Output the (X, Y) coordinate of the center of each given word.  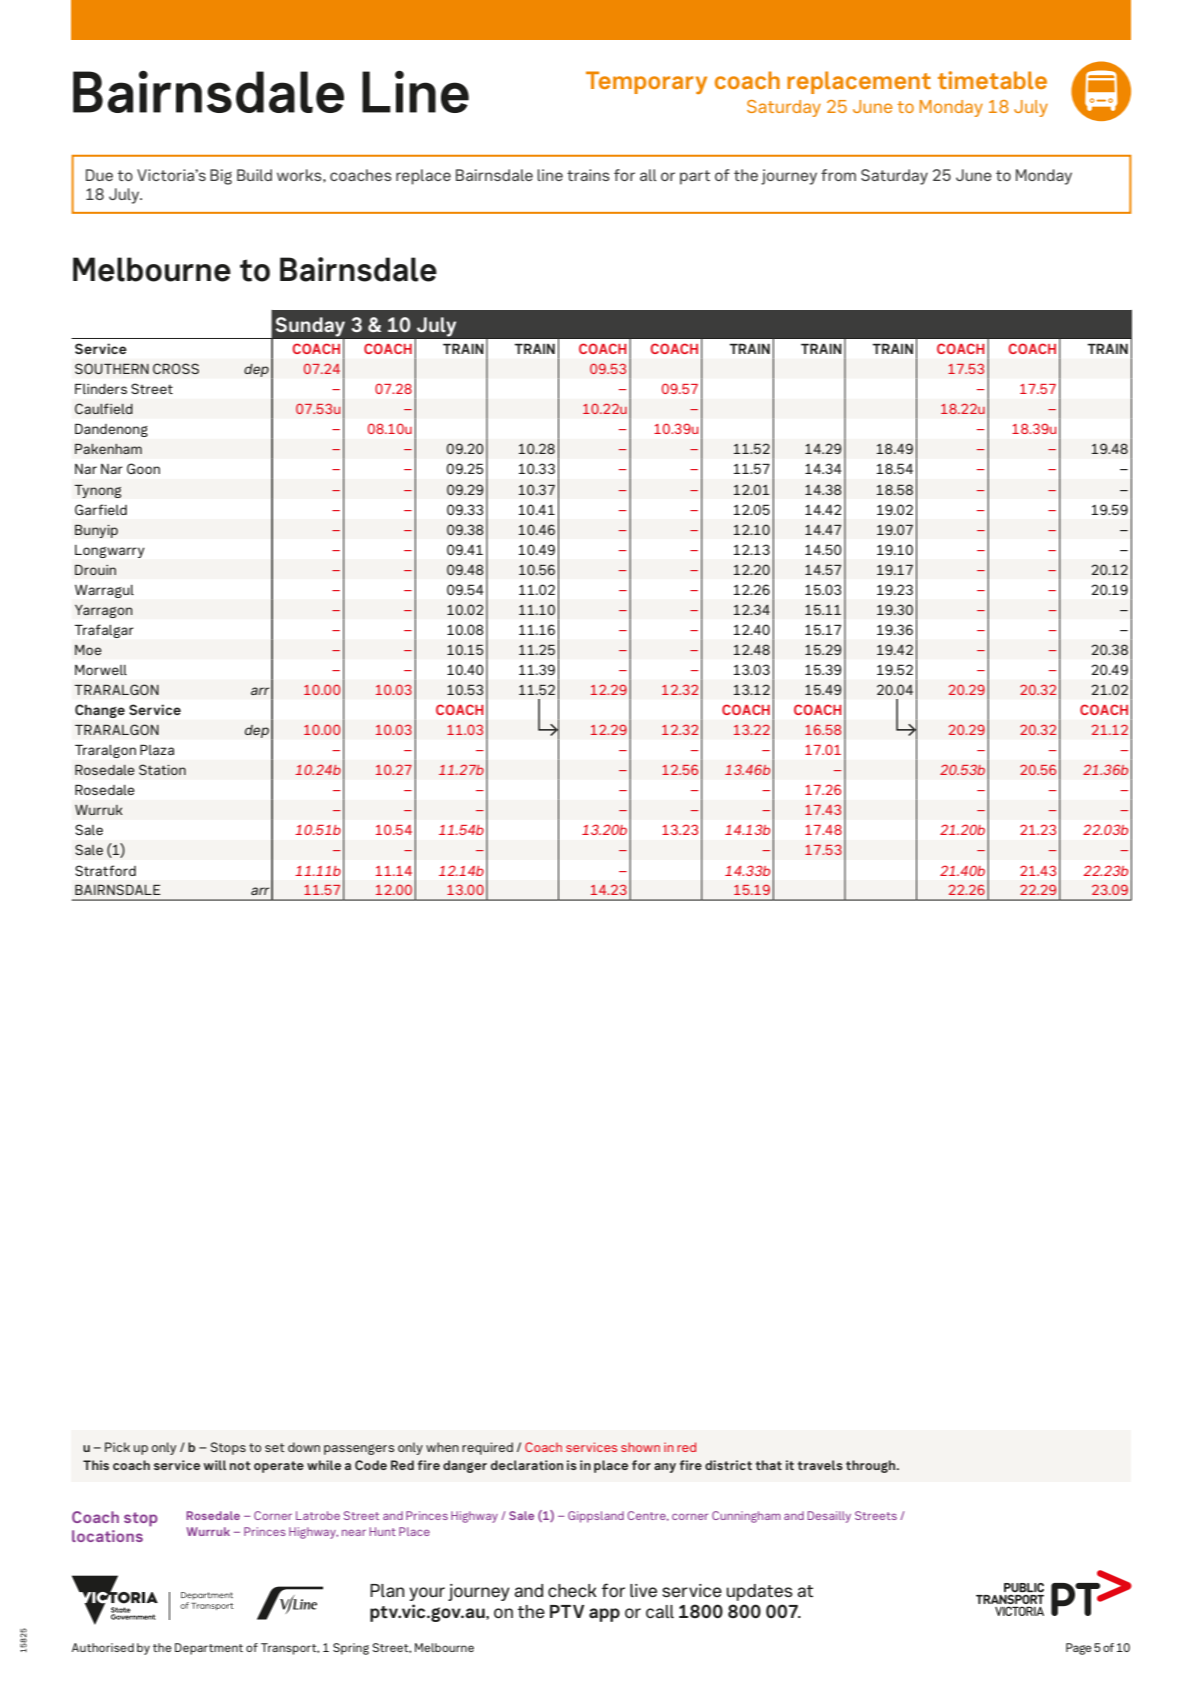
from (838, 175)
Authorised (103, 1647)
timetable (992, 80)
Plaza (157, 749)
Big (221, 177)
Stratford (105, 870)
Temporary (646, 82)
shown (640, 1447)
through (872, 1466)
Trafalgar (104, 631)
